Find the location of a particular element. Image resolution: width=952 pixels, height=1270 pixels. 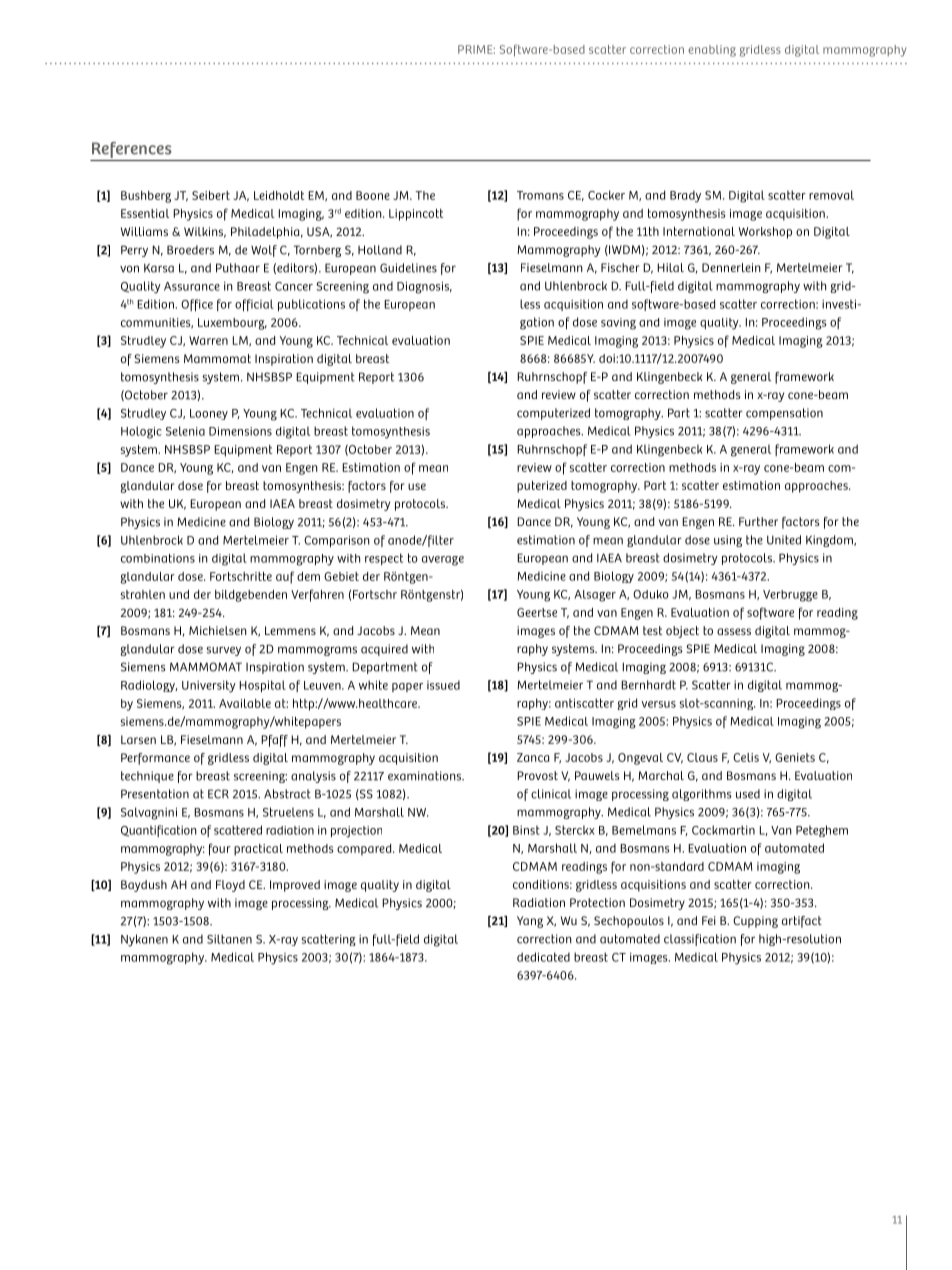

average is located at coordinates (443, 561).
